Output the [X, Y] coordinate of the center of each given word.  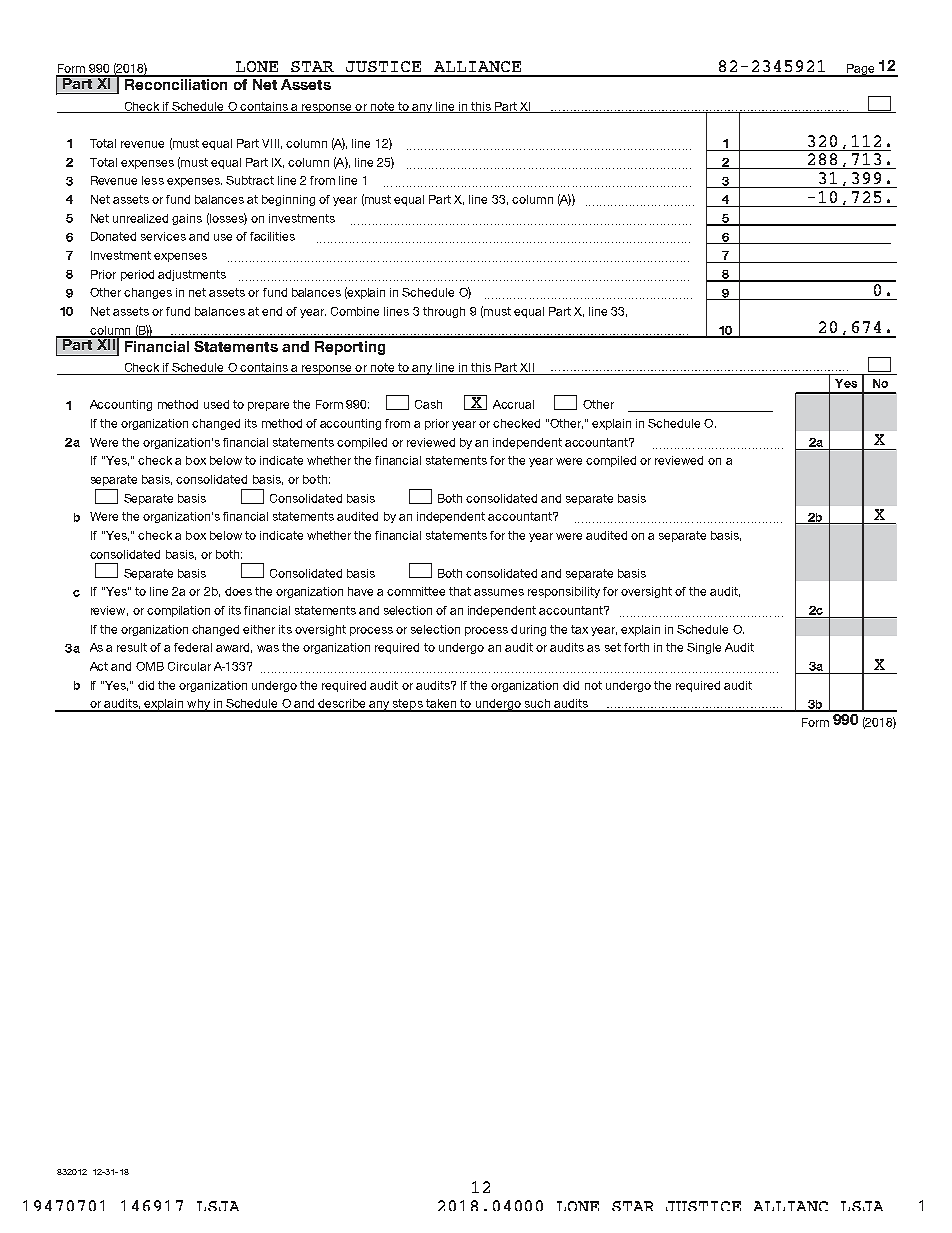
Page [861, 70]
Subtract [250, 180]
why [198, 705]
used [216, 404]
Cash [428, 404]
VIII [270, 143]
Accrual [513, 404]
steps [408, 705]
